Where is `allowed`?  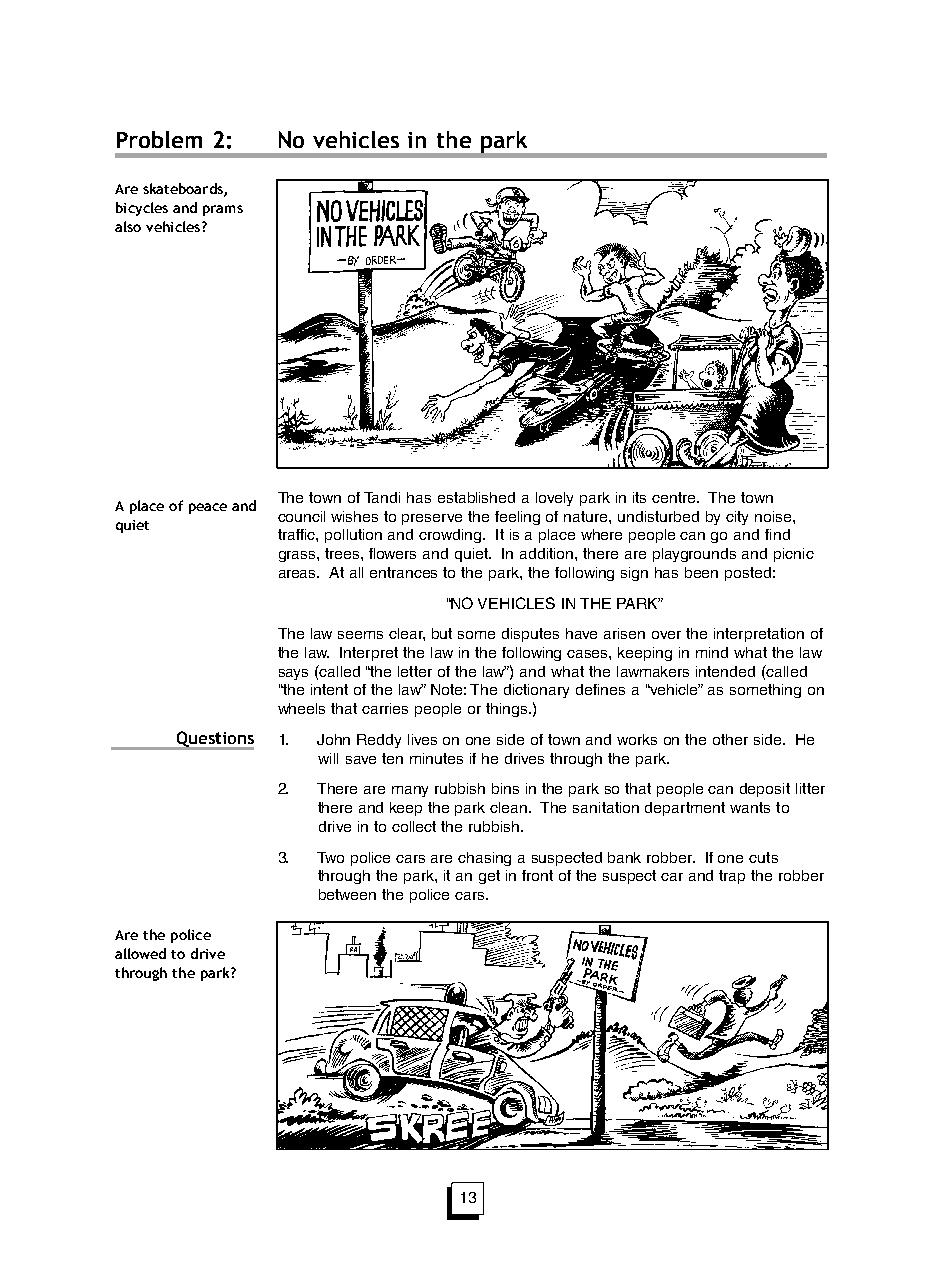
allowed is located at coordinates (140, 953).
